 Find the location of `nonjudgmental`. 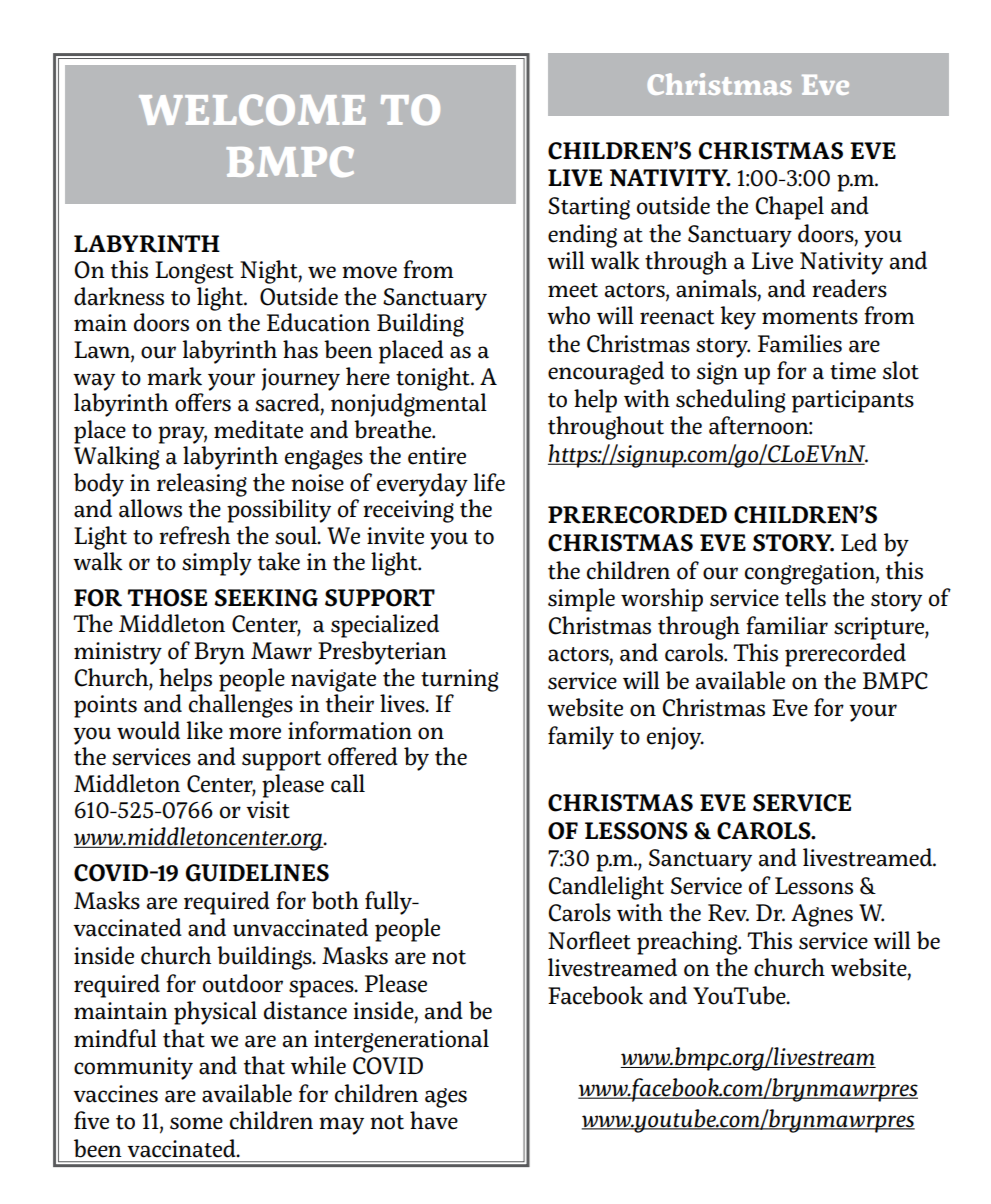

nonjudgmental is located at coordinates (409, 405).
